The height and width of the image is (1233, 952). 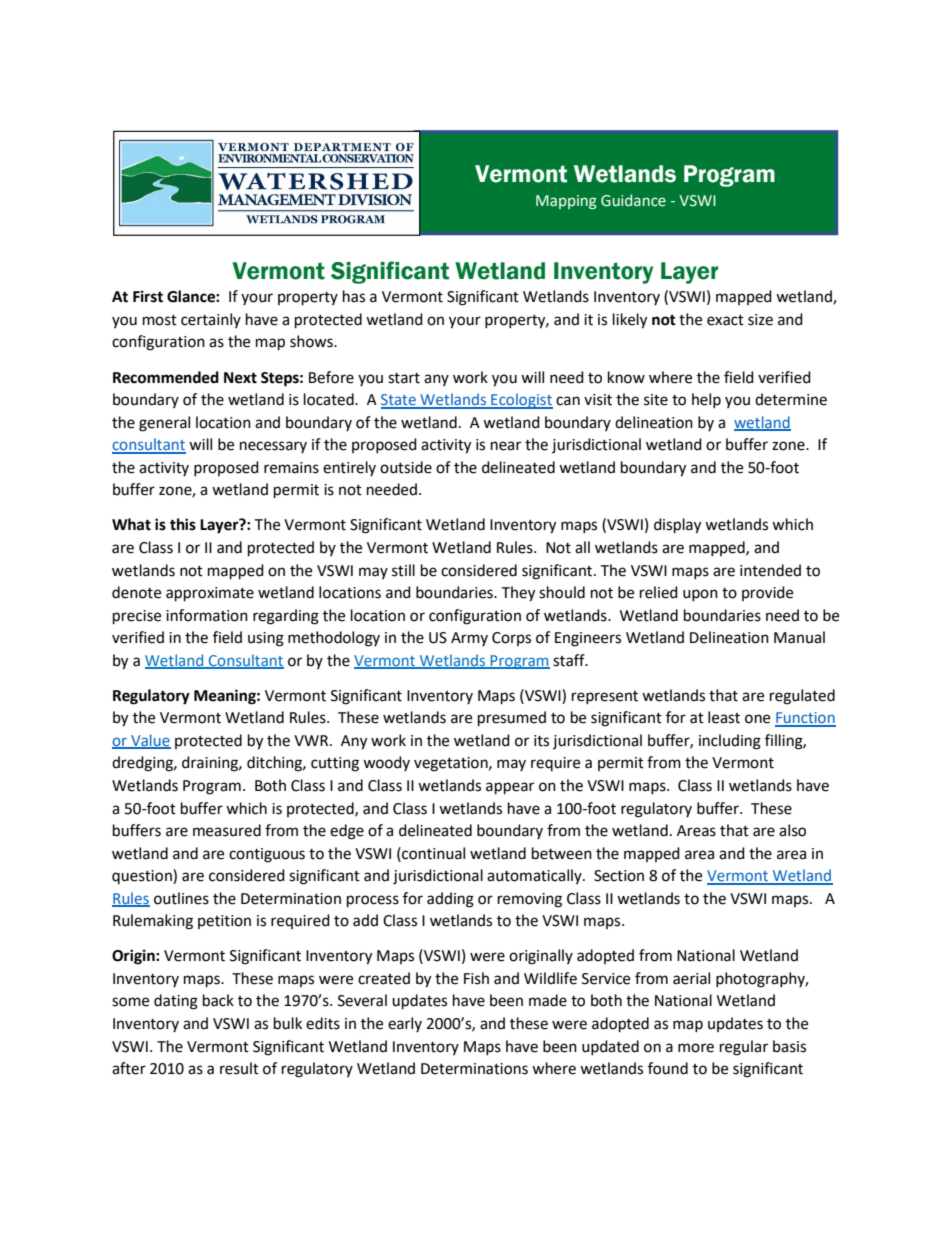 I want to click on Guidance, so click(x=633, y=200).
